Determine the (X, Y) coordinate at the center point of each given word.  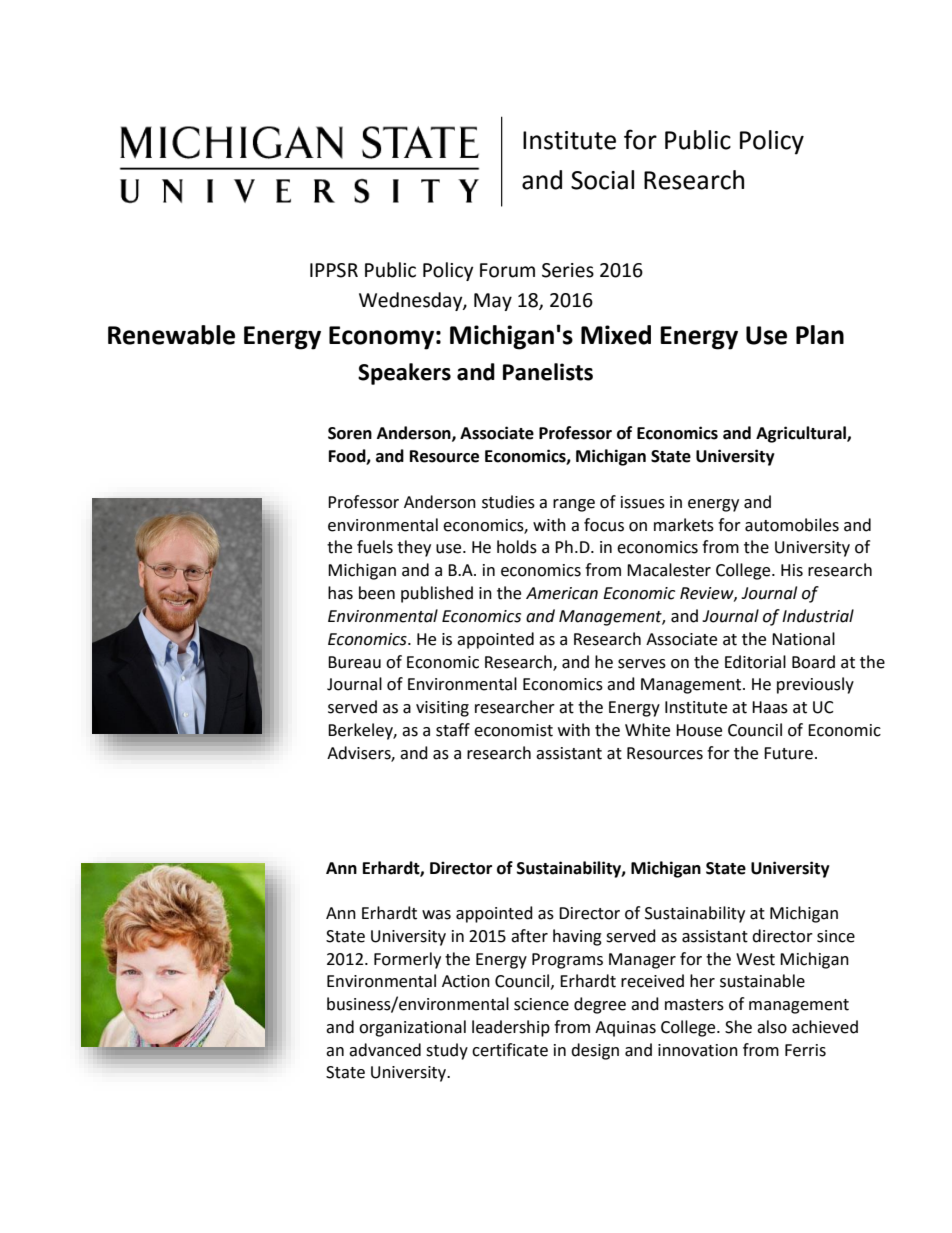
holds (517, 547)
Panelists (548, 372)
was (436, 915)
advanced (385, 1050)
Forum (507, 270)
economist (513, 730)
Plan (820, 335)
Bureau (354, 662)
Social (602, 180)
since (836, 936)
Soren (350, 433)
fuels (375, 547)
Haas (770, 707)
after (529, 936)
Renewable (171, 335)
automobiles (792, 525)
